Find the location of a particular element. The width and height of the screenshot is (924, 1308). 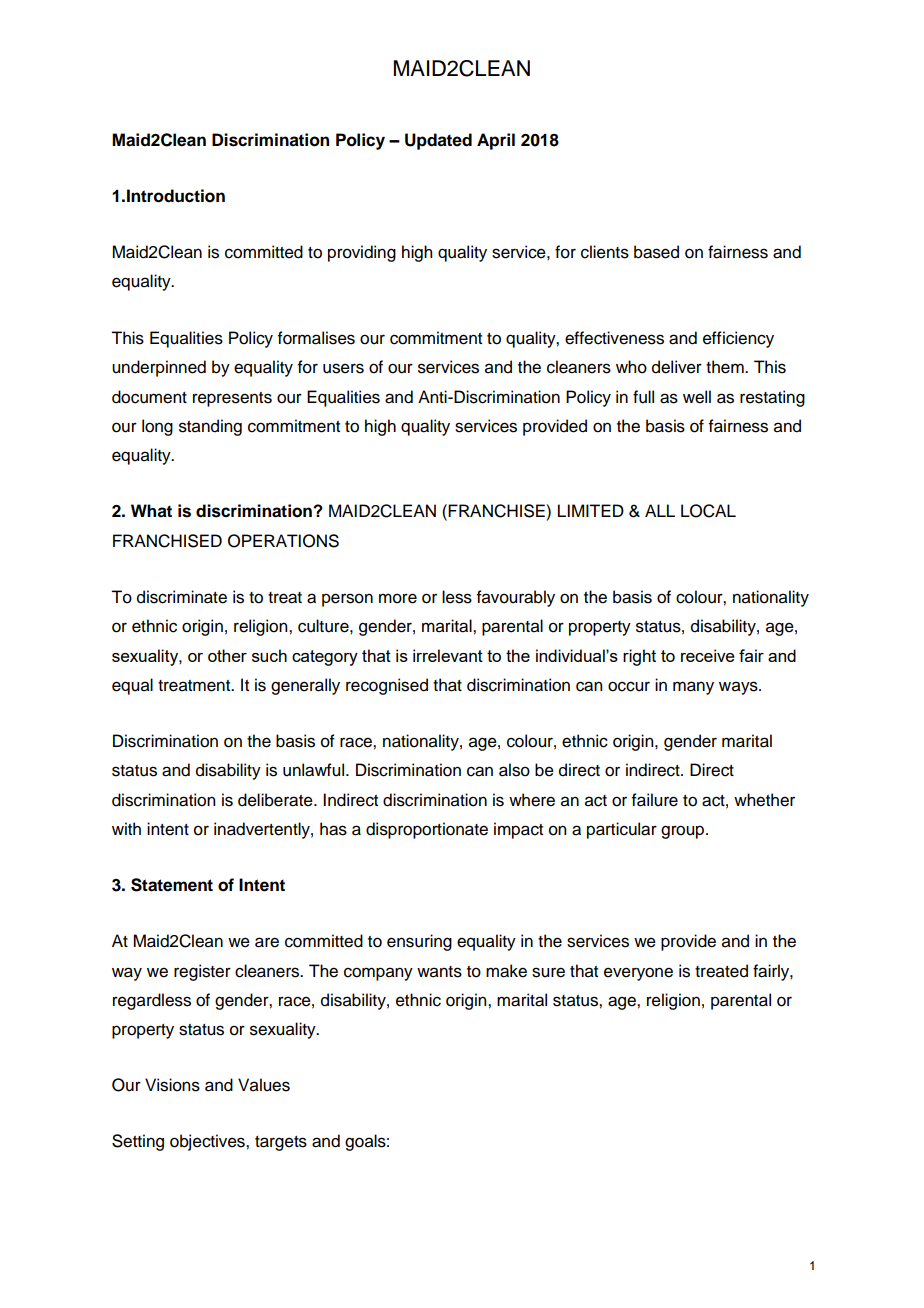

objectives is located at coordinates (208, 1142).
